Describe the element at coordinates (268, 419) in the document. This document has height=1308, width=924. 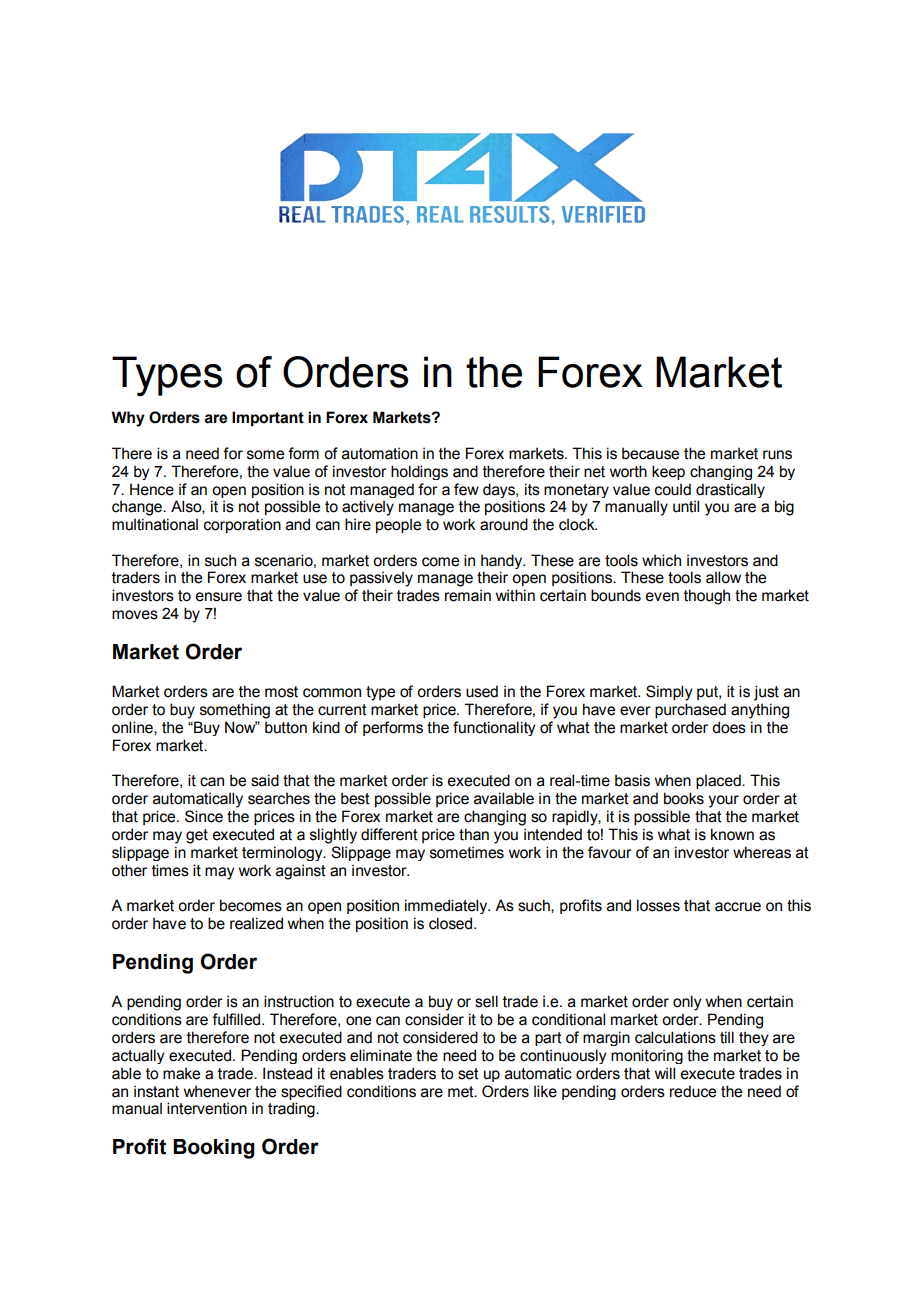
I see `Important` at that location.
